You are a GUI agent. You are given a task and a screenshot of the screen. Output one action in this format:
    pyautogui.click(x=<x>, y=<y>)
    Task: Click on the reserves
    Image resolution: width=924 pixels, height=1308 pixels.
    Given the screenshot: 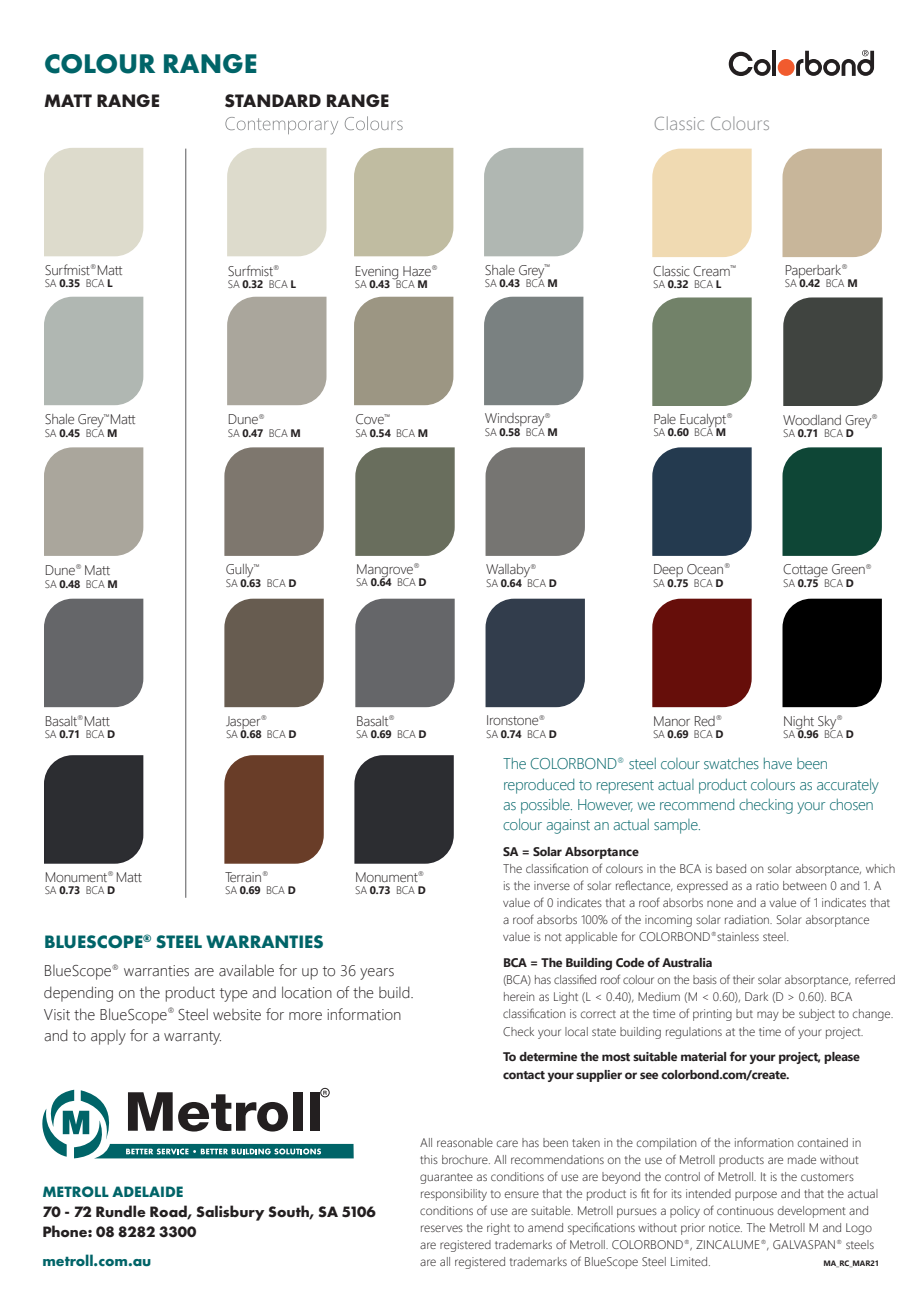 What is the action you would take?
    pyautogui.click(x=442, y=1228)
